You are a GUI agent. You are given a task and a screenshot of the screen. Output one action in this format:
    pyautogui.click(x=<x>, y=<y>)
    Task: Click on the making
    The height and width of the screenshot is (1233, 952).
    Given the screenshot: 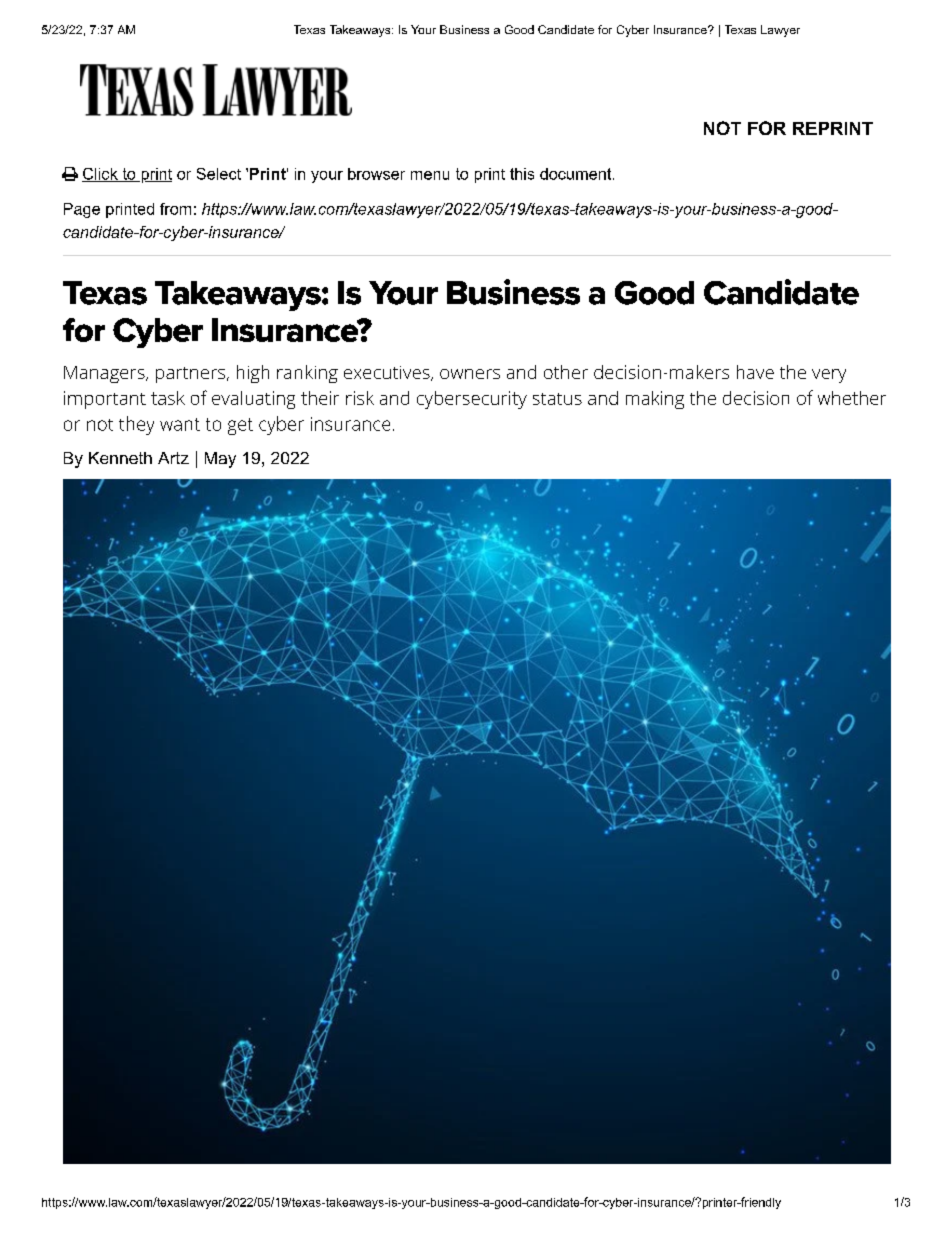 What is the action you would take?
    pyautogui.click(x=655, y=400)
